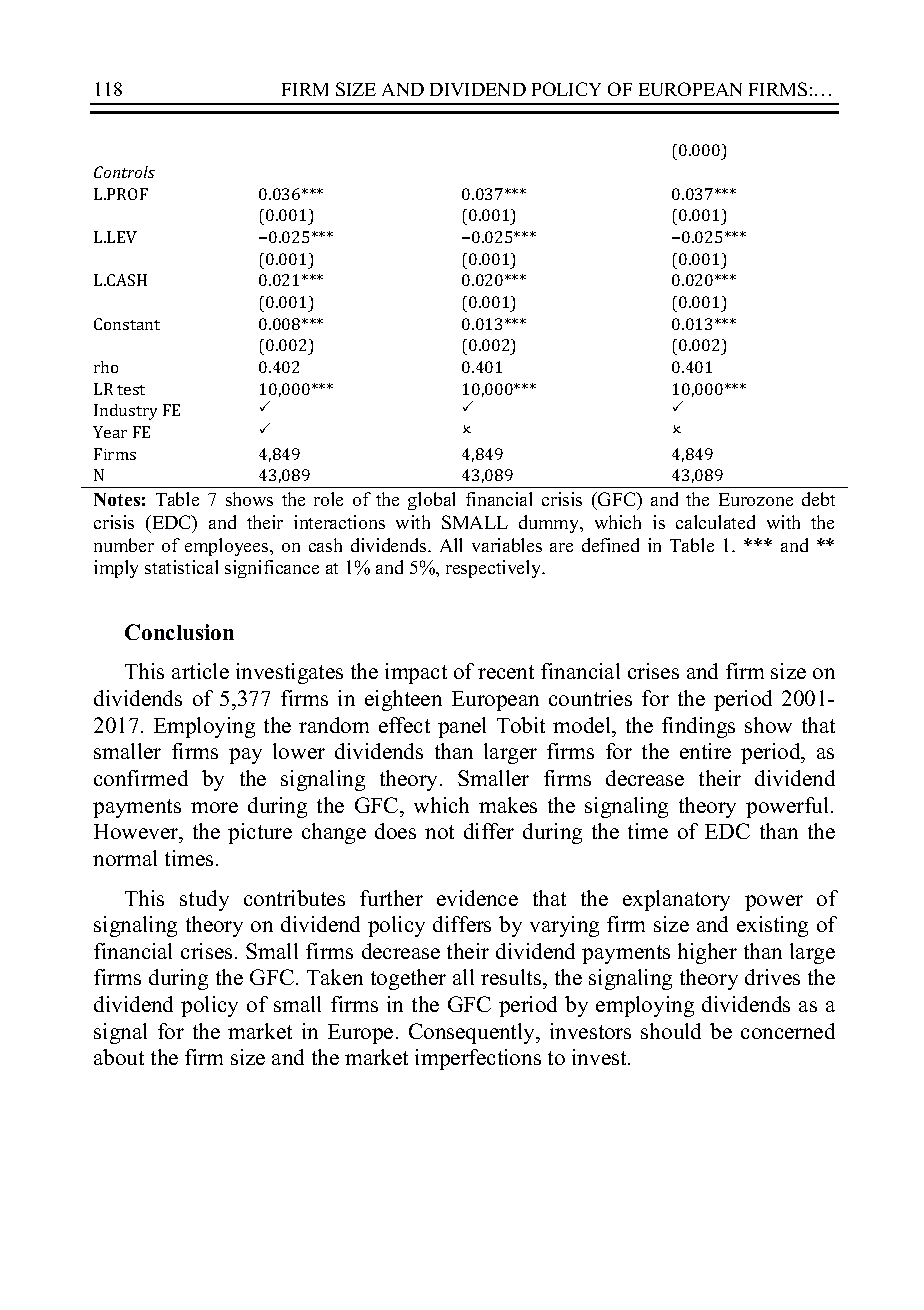 The width and height of the screenshot is (924, 1310). What do you see at coordinates (124, 172) in the screenshot?
I see `Controls` at bounding box center [124, 172].
